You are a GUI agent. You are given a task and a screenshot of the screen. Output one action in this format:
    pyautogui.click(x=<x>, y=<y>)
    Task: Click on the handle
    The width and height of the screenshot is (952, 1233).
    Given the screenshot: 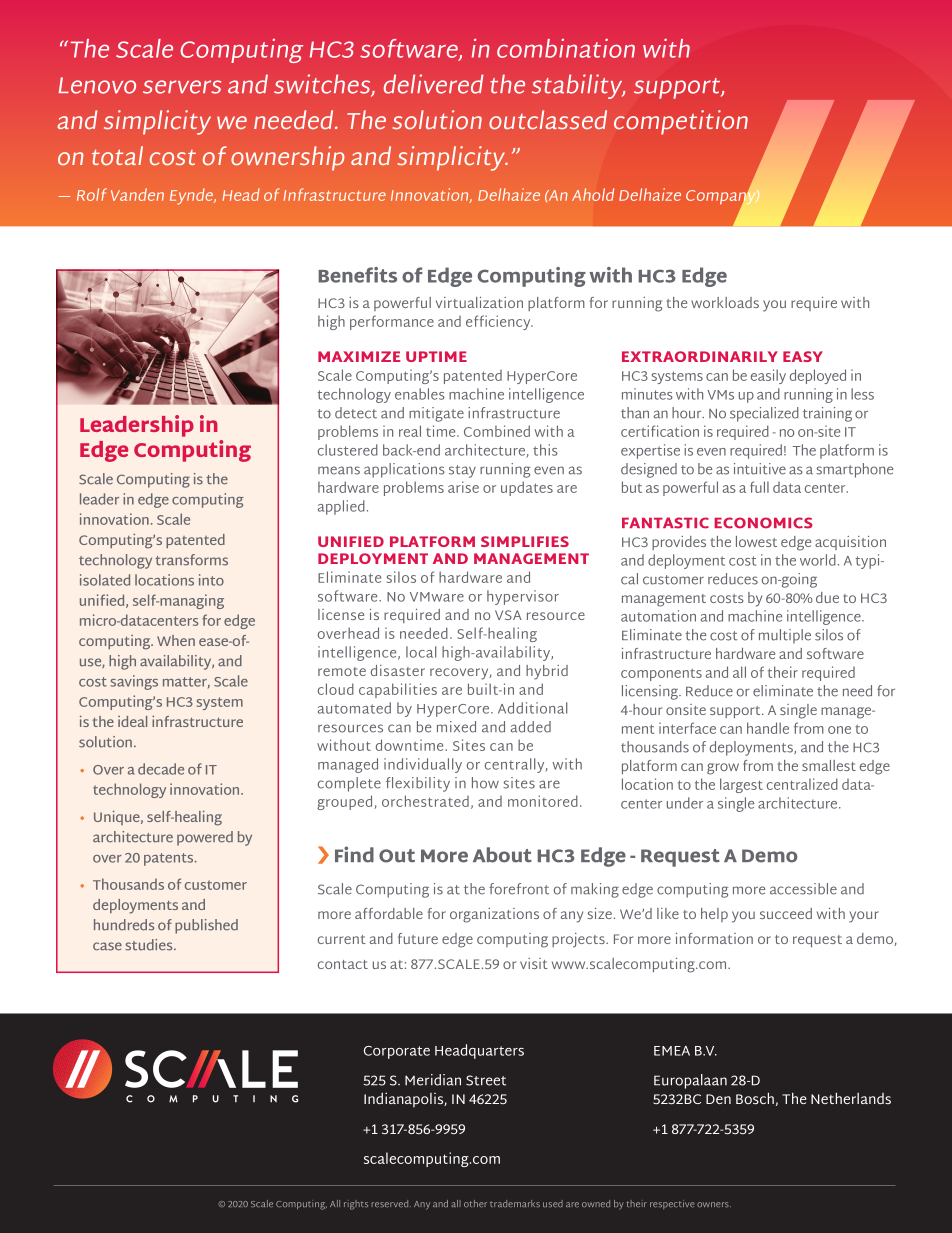 What is the action you would take?
    pyautogui.click(x=768, y=728)
